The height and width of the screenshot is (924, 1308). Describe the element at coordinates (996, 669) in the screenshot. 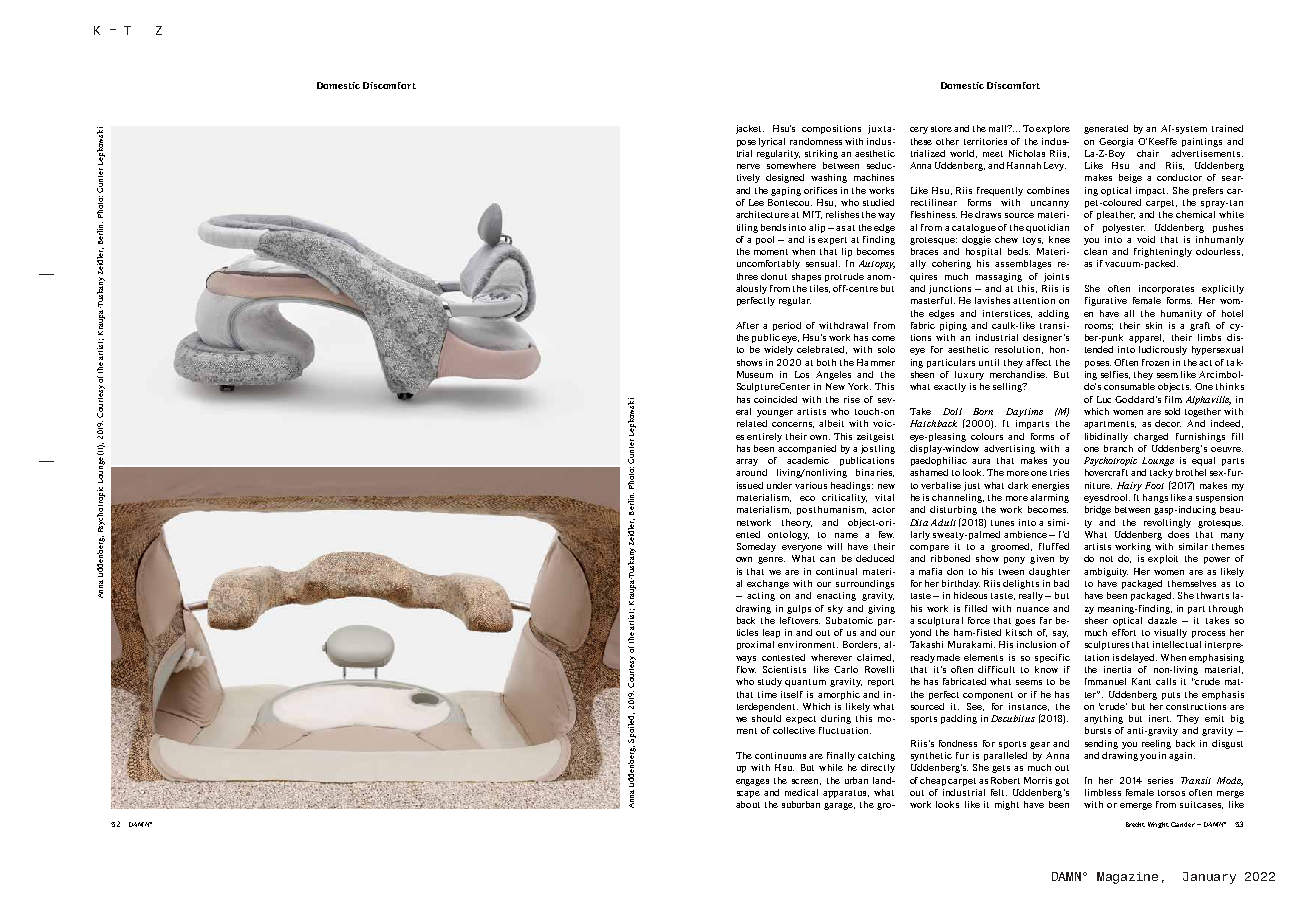

I see `difficult` at that location.
